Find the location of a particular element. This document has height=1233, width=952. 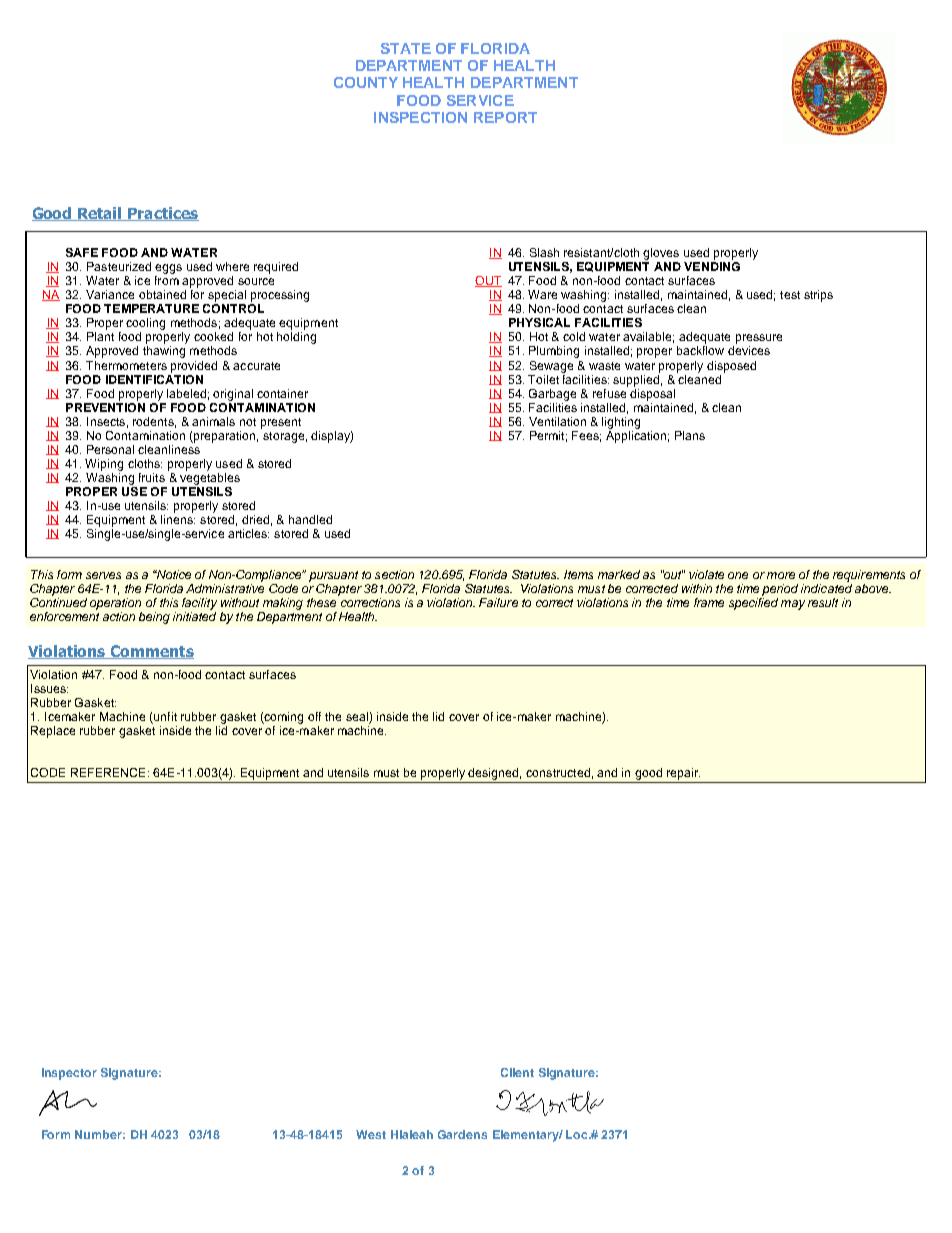

operation is located at coordinates (115, 604).
